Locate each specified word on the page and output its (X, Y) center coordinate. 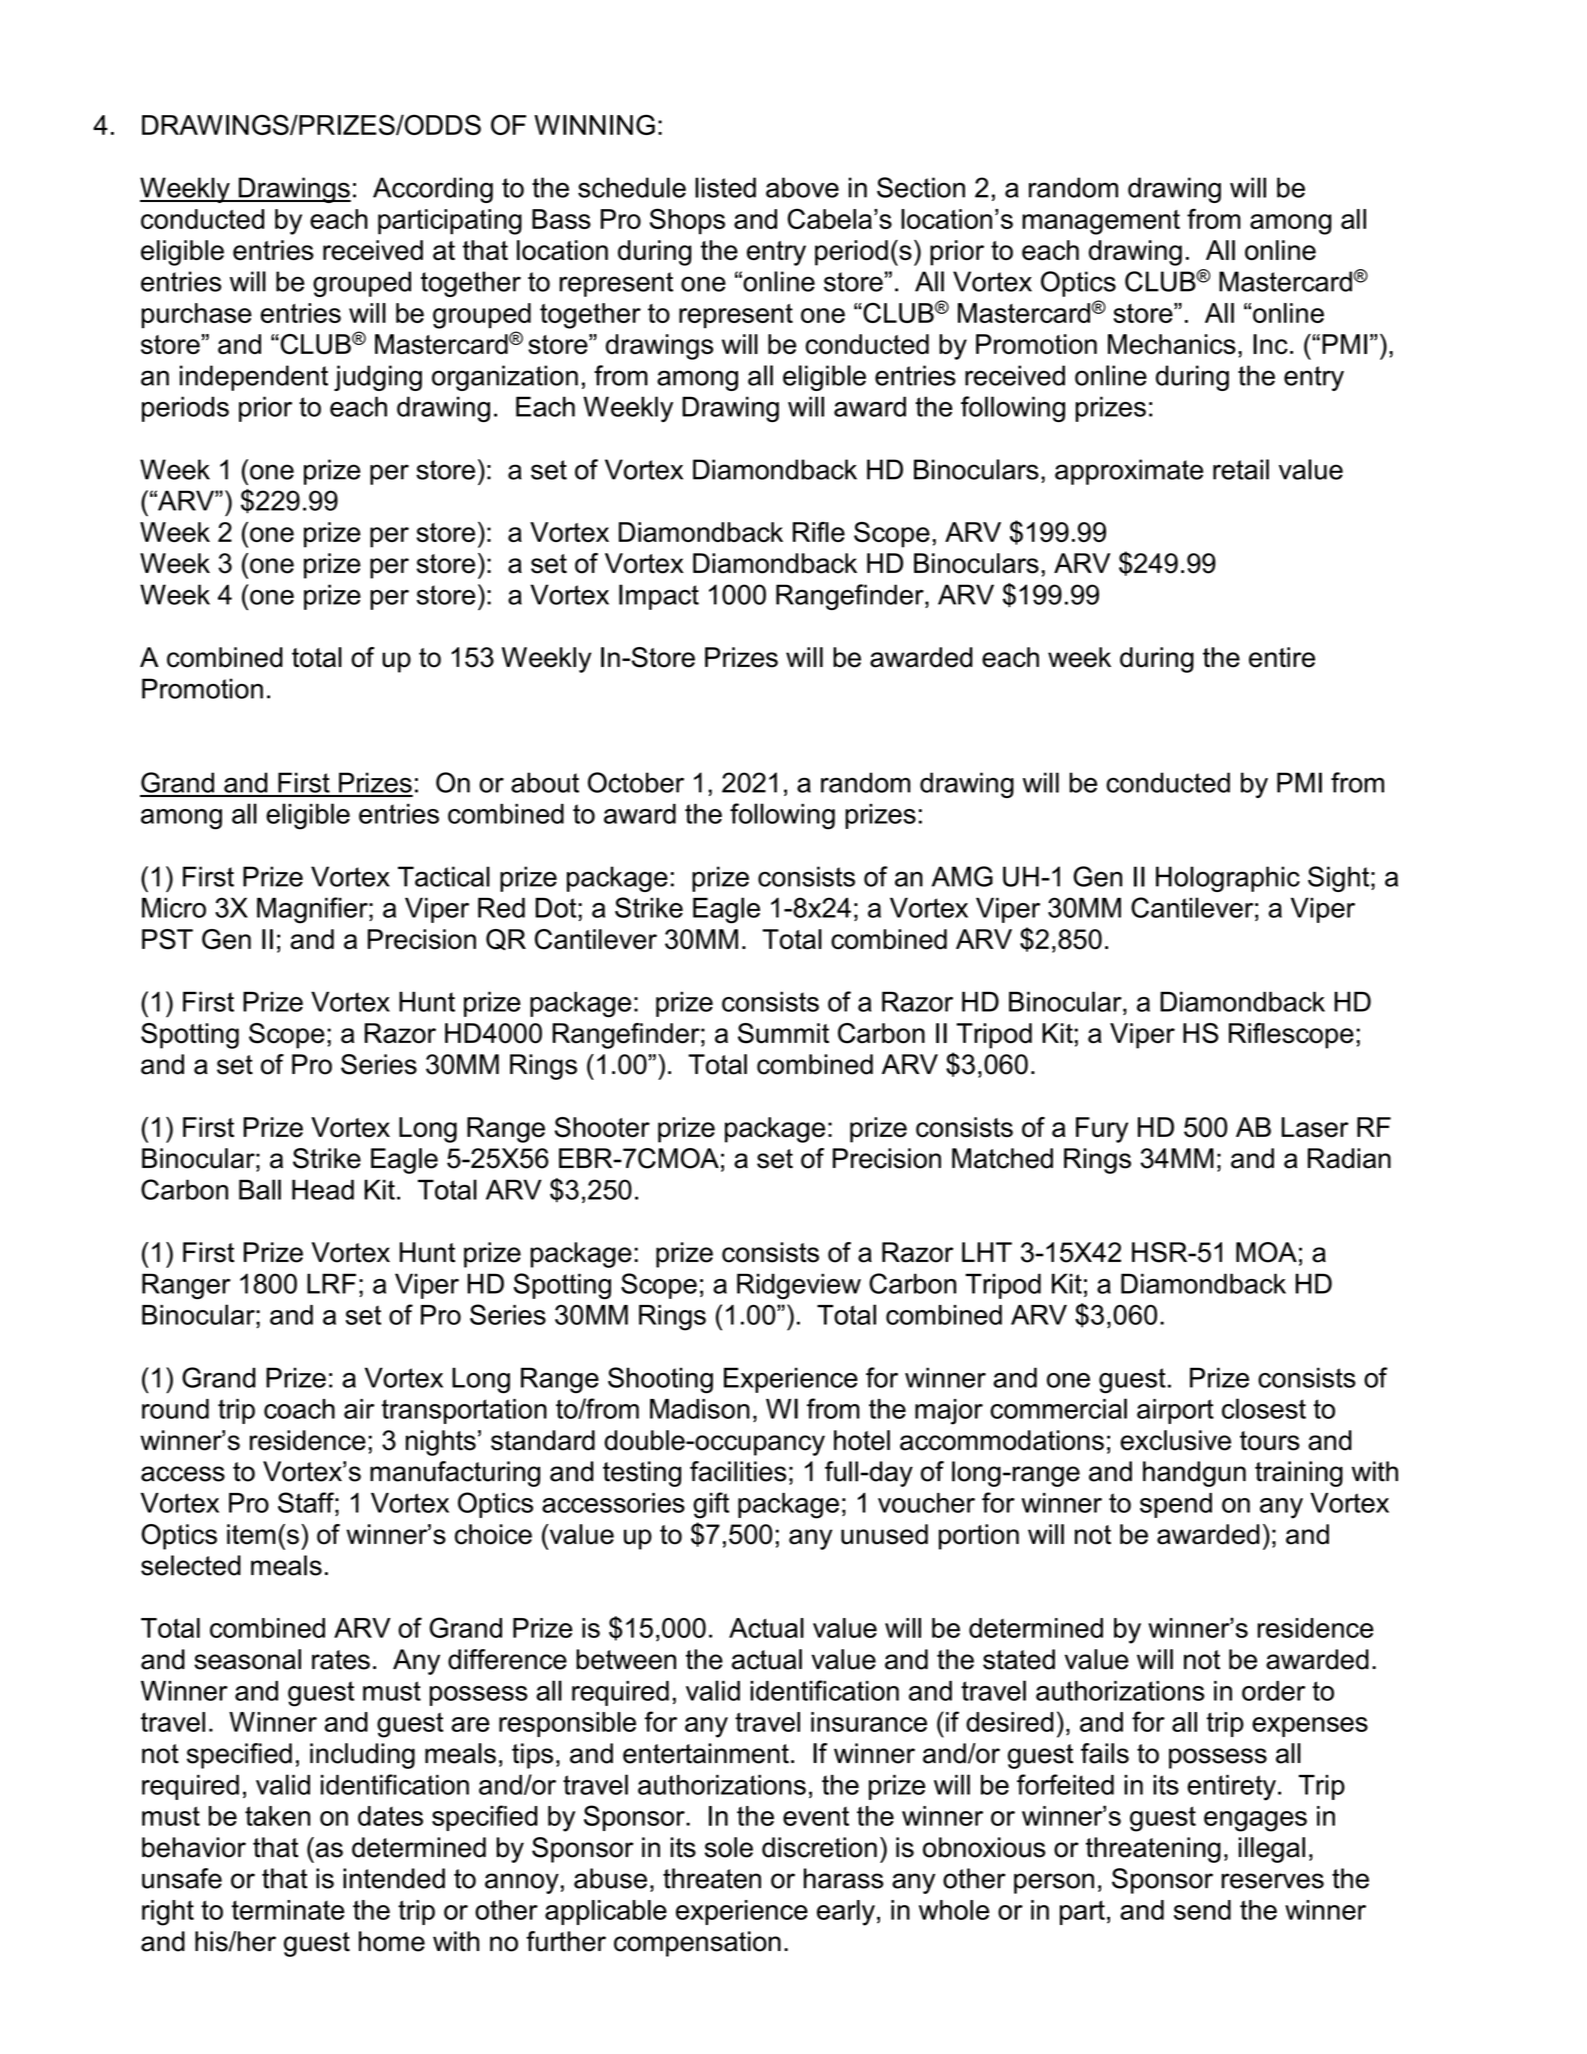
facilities (738, 1471)
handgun (1194, 1474)
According (433, 190)
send (1202, 1910)
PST (167, 939)
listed (725, 187)
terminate (288, 1910)
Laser (1315, 1127)
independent (254, 378)
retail (1241, 469)
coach (299, 1409)
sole (729, 1847)
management (1101, 222)
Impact (659, 597)
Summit (783, 1033)
